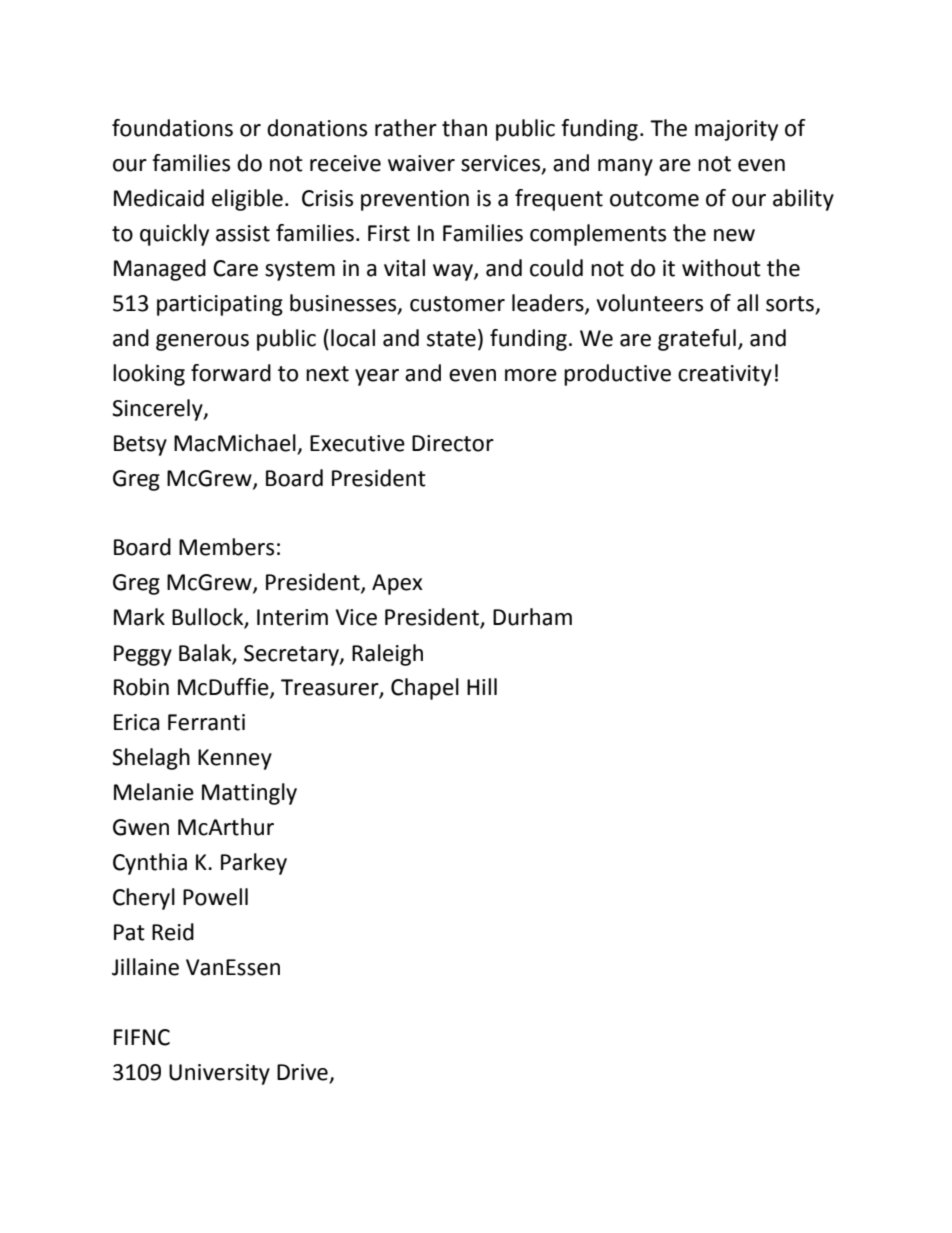  Describe the element at coordinates (215, 897) in the image. I see `Powell` at that location.
